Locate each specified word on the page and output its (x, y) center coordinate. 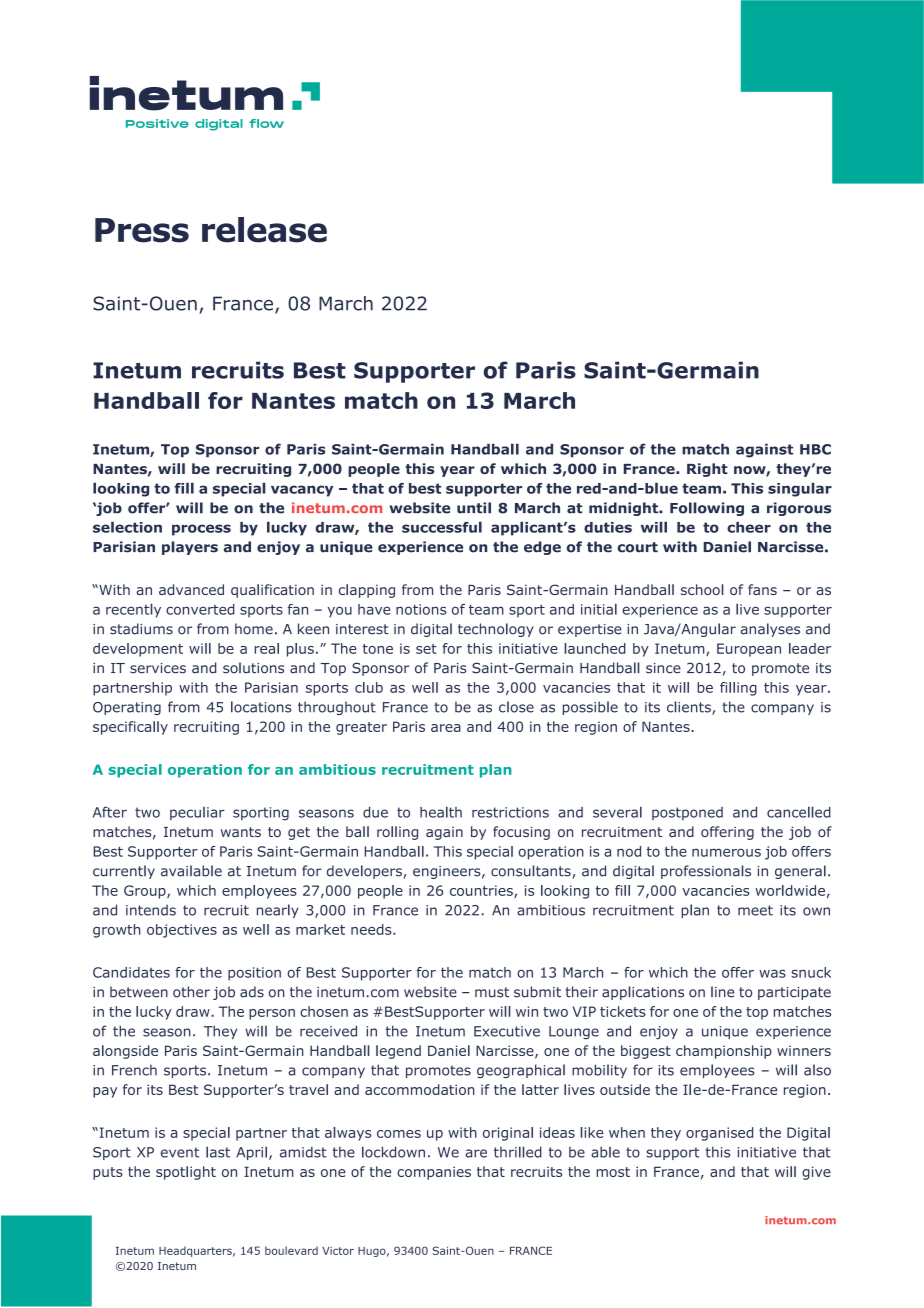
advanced (191, 589)
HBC (815, 449)
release (264, 230)
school (702, 589)
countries (482, 891)
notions (421, 609)
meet (755, 910)
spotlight (186, 1173)
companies (434, 1173)
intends (151, 910)
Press (142, 230)
